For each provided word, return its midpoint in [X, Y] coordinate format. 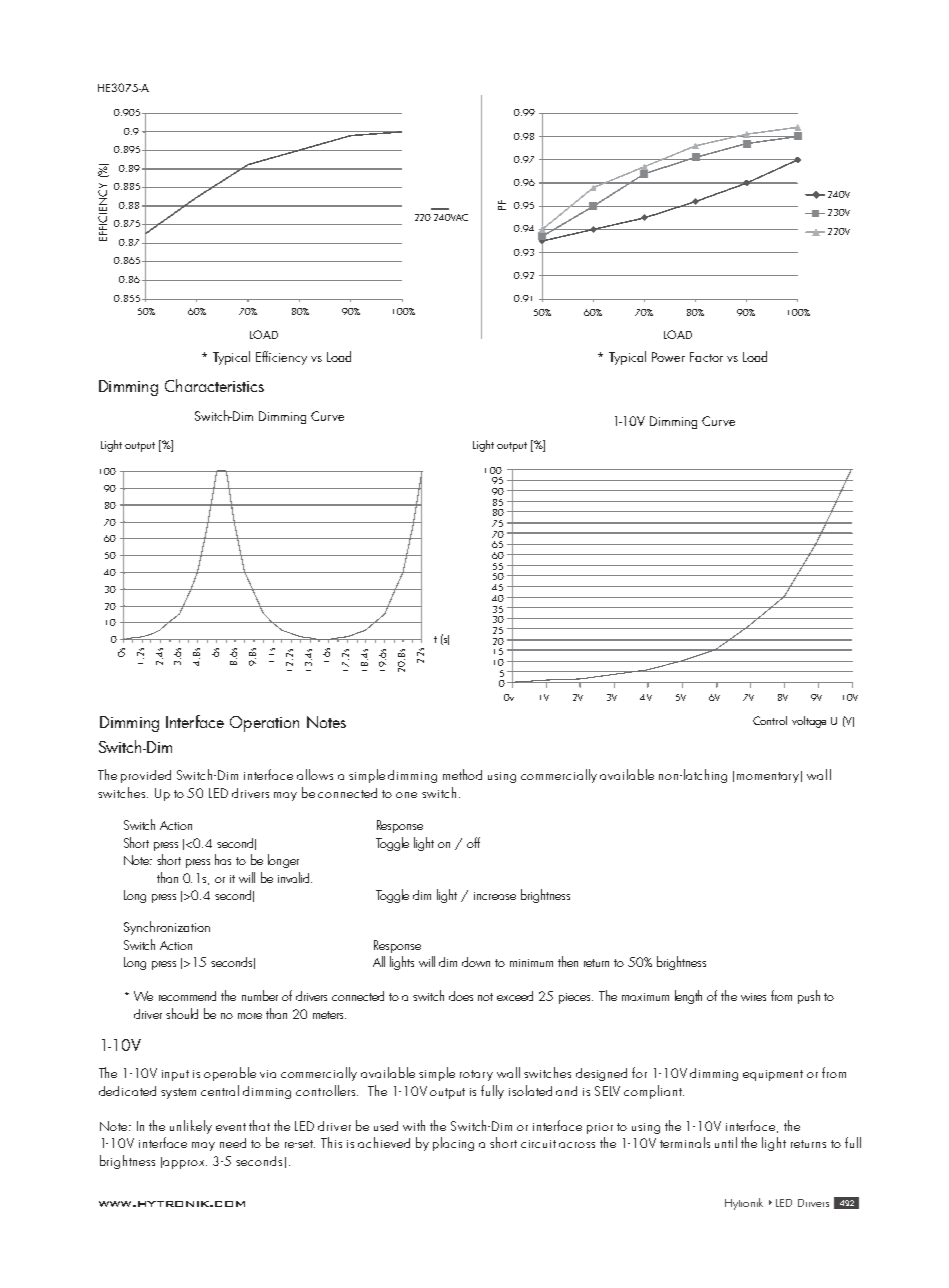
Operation [264, 724]
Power [668, 357]
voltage [809, 722]
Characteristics [214, 385]
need [233, 1143]
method [462, 774]
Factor [706, 357]
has [223, 859]
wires [753, 997]
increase [495, 896]
